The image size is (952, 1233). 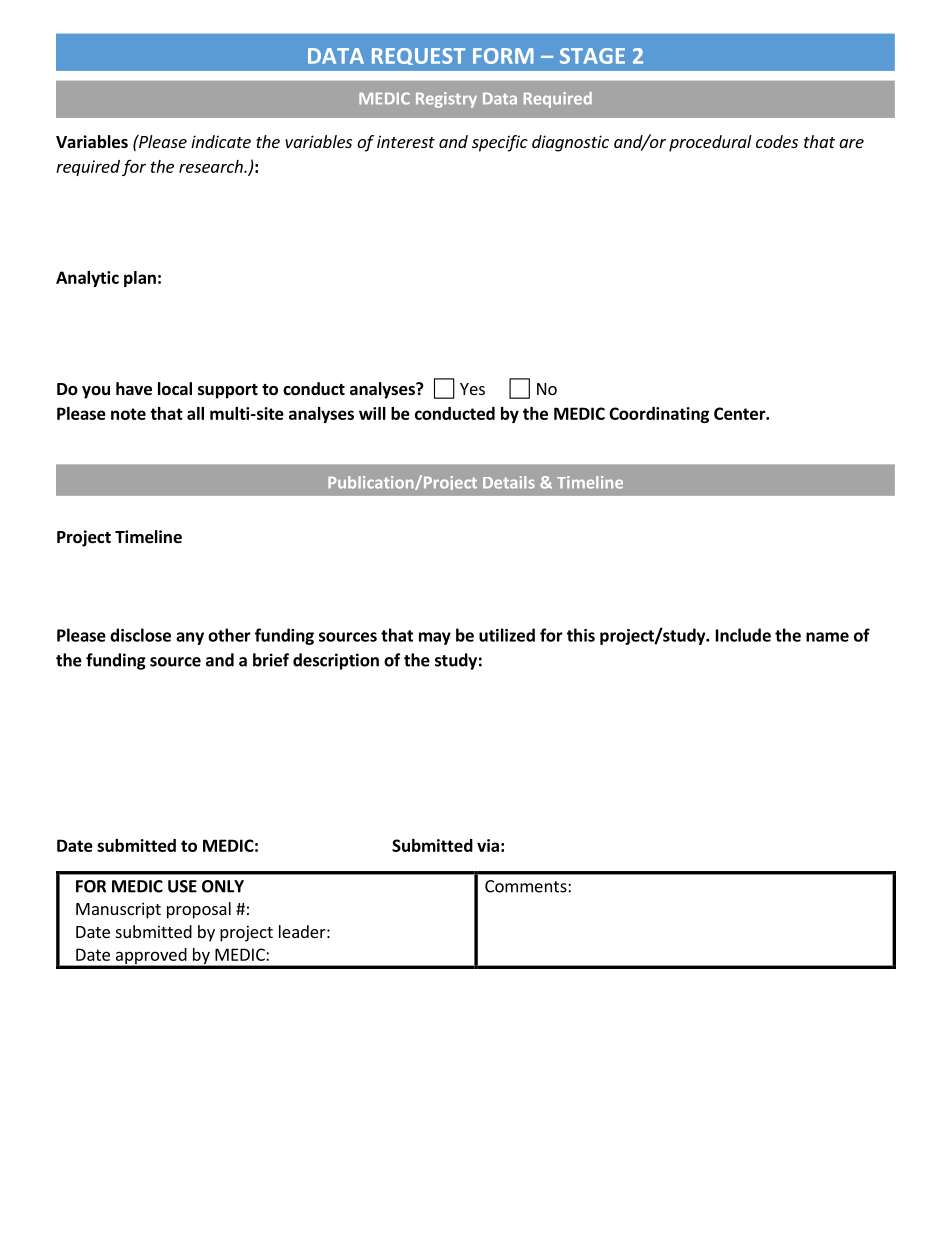 I want to click on codes, so click(x=777, y=141).
